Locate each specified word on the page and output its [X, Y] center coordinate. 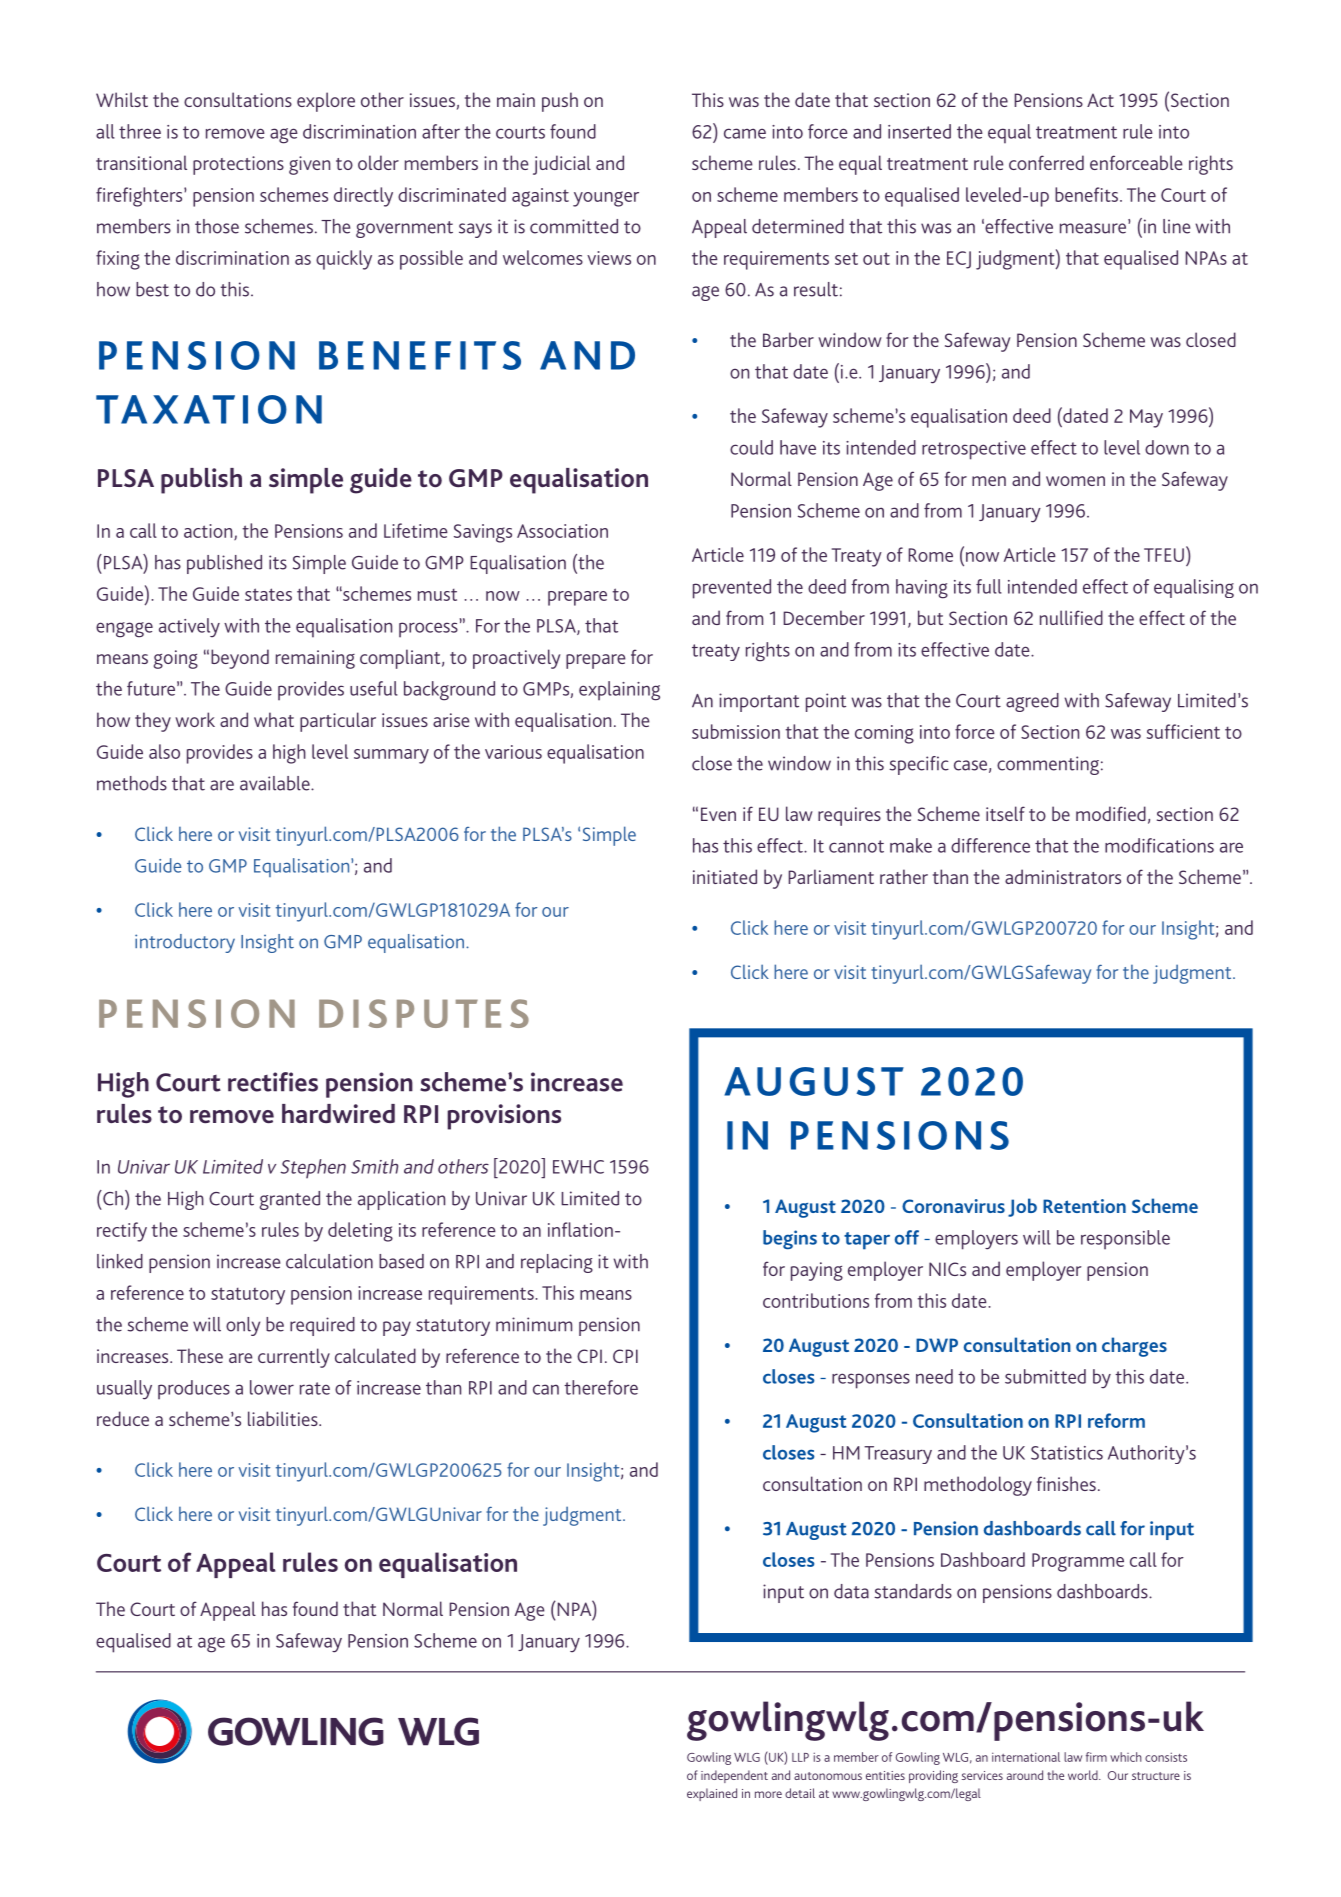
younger [606, 199]
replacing [557, 1263]
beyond [240, 659]
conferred [1046, 162]
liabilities [284, 1418]
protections [238, 165]
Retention [1084, 1206]
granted [289, 1200]
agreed [1032, 702]
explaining [619, 691]
